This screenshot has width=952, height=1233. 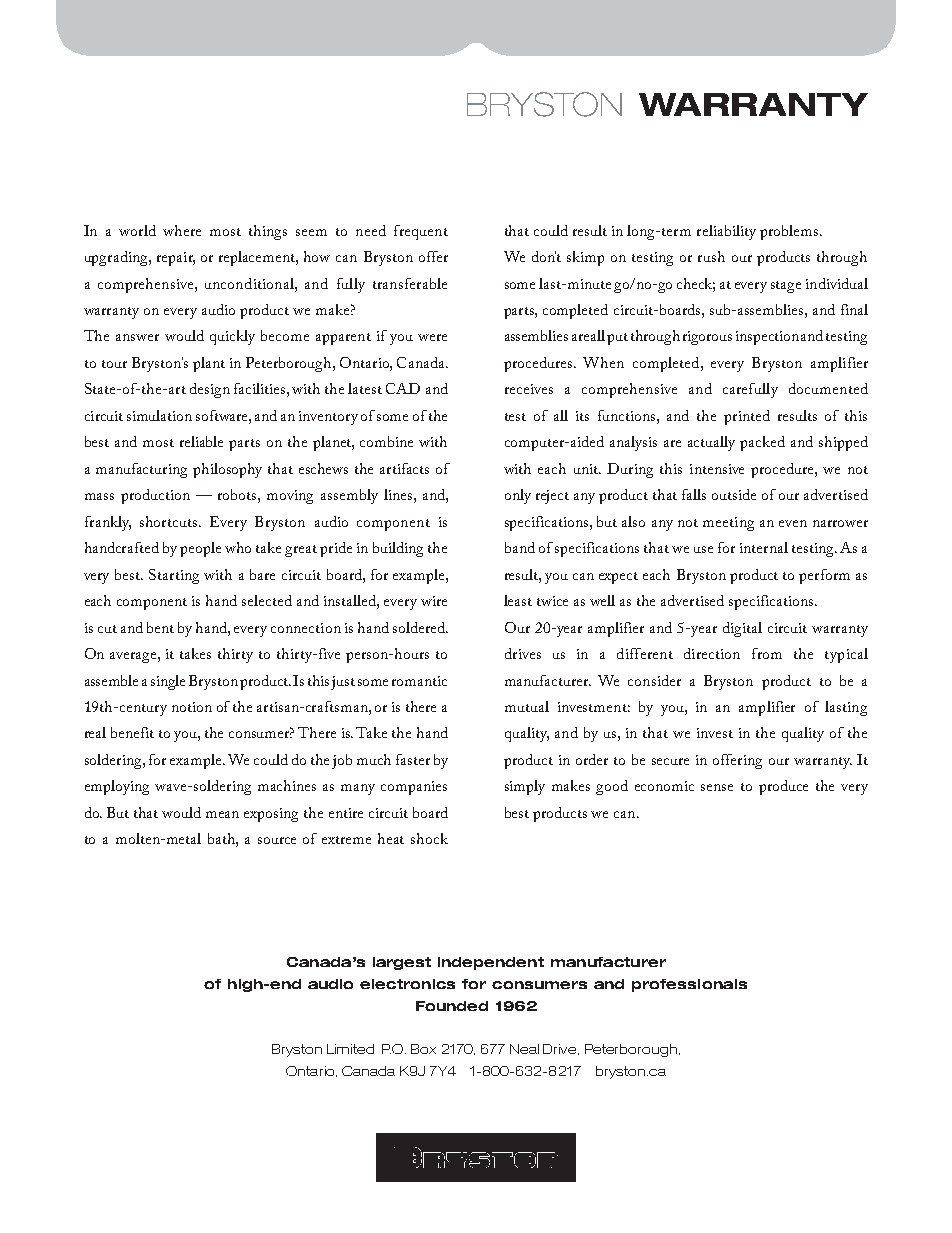 What do you see at coordinates (420, 627) in the screenshot?
I see `soldered` at bounding box center [420, 627].
